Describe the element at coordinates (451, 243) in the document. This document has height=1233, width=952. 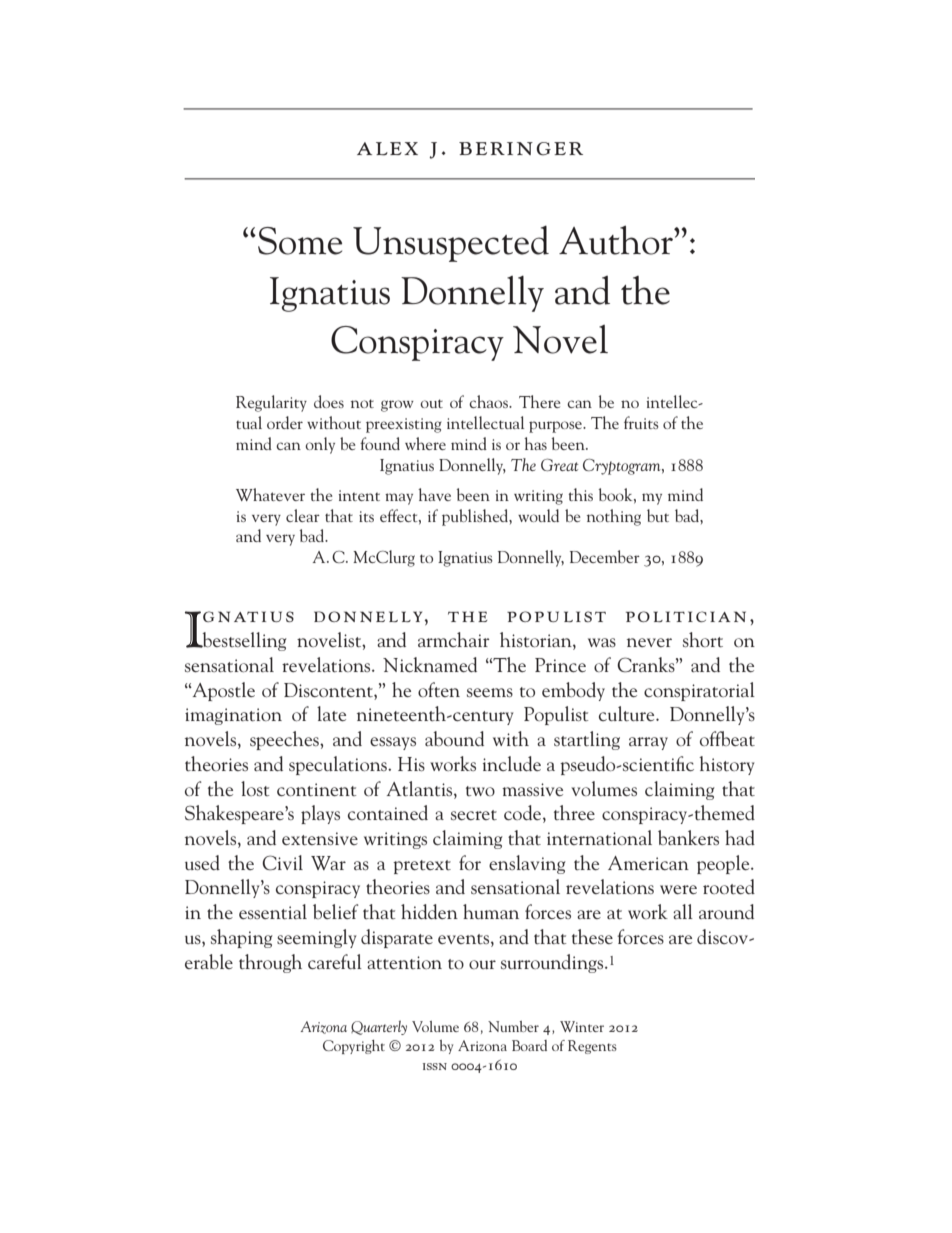
I see `Unsuspected` at that location.
